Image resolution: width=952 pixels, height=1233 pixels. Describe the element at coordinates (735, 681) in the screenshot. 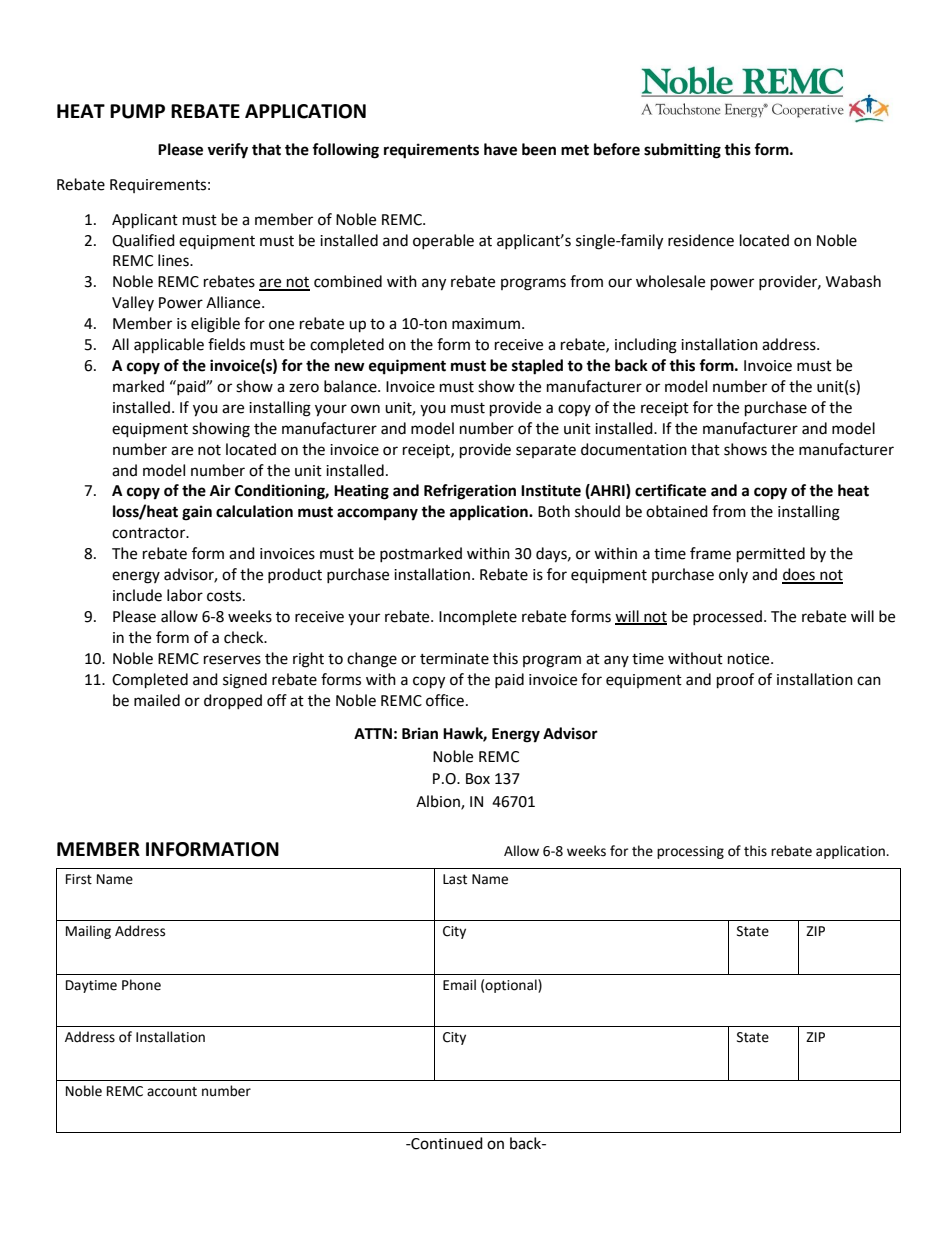

I see `proof` at that location.
